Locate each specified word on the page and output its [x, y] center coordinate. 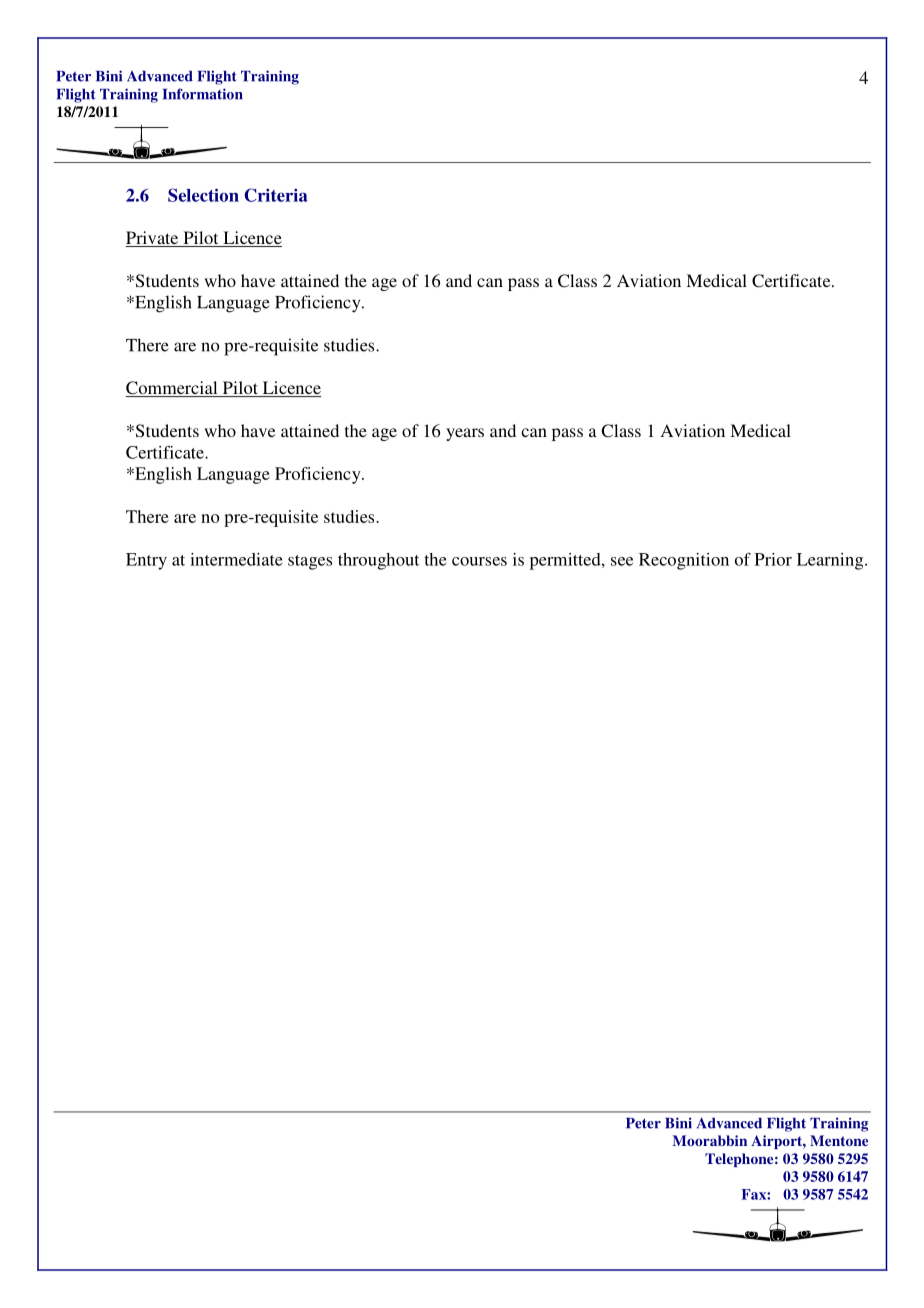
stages [310, 562]
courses [479, 561]
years [465, 434]
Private [153, 239]
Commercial [173, 389]
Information [203, 94]
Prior [773, 559]
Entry [146, 561]
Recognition [684, 561]
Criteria [276, 195]
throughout [378, 561]
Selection [203, 195]
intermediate [236, 559]
